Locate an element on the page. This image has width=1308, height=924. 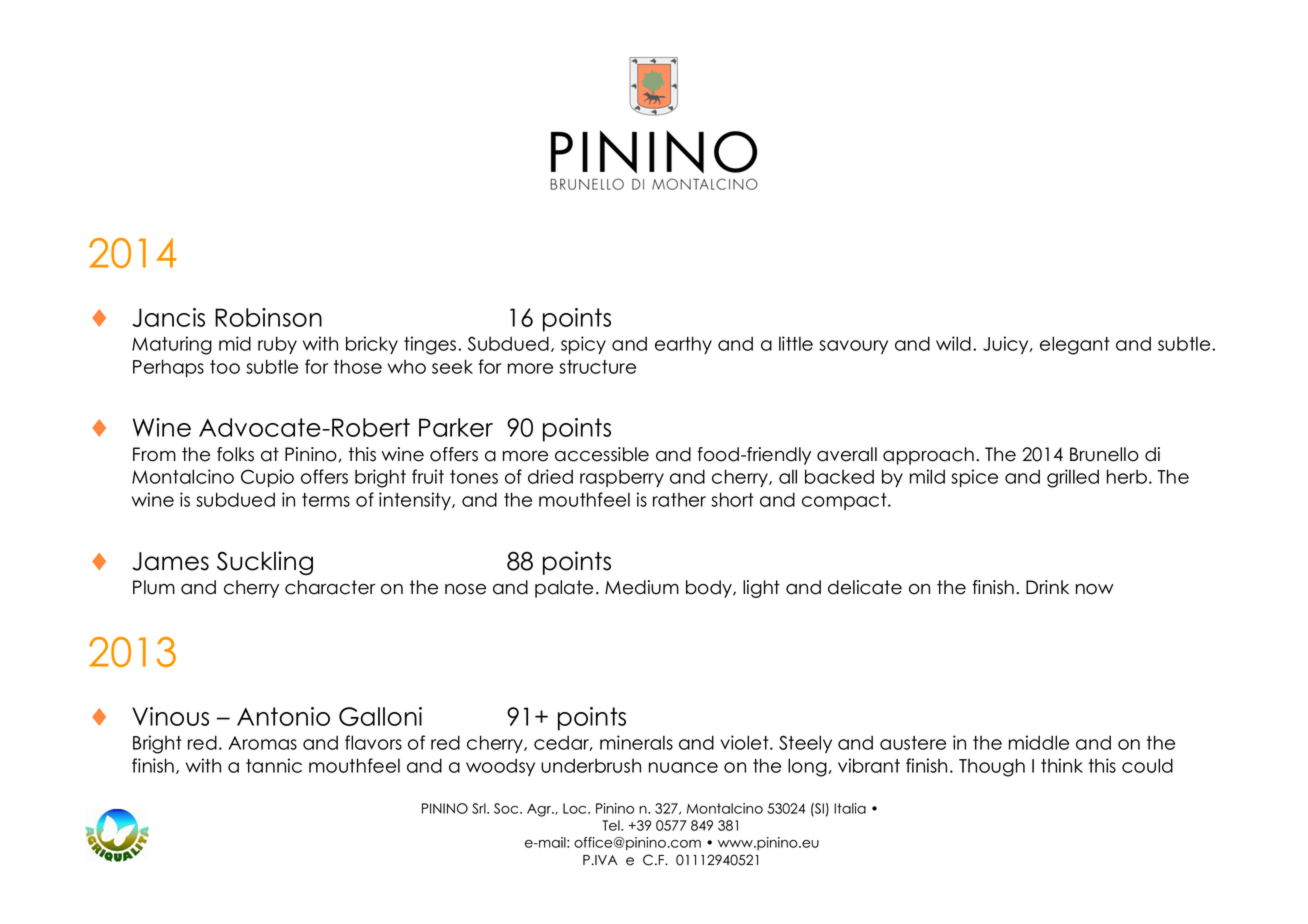
Drink is located at coordinates (1047, 587).
